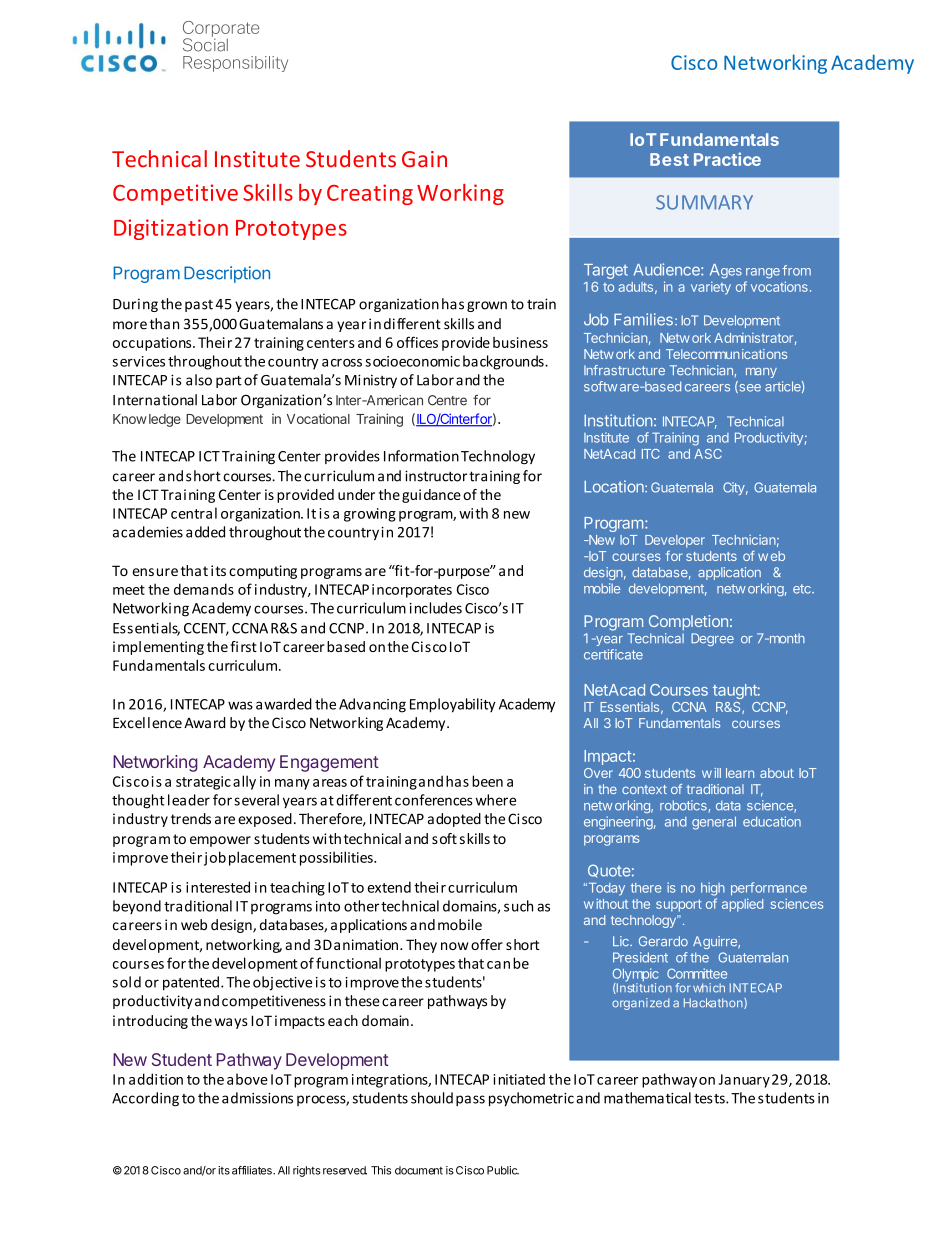 This image has height=1233, width=952. What do you see at coordinates (424, 159) in the image?
I see `Gain` at bounding box center [424, 159].
